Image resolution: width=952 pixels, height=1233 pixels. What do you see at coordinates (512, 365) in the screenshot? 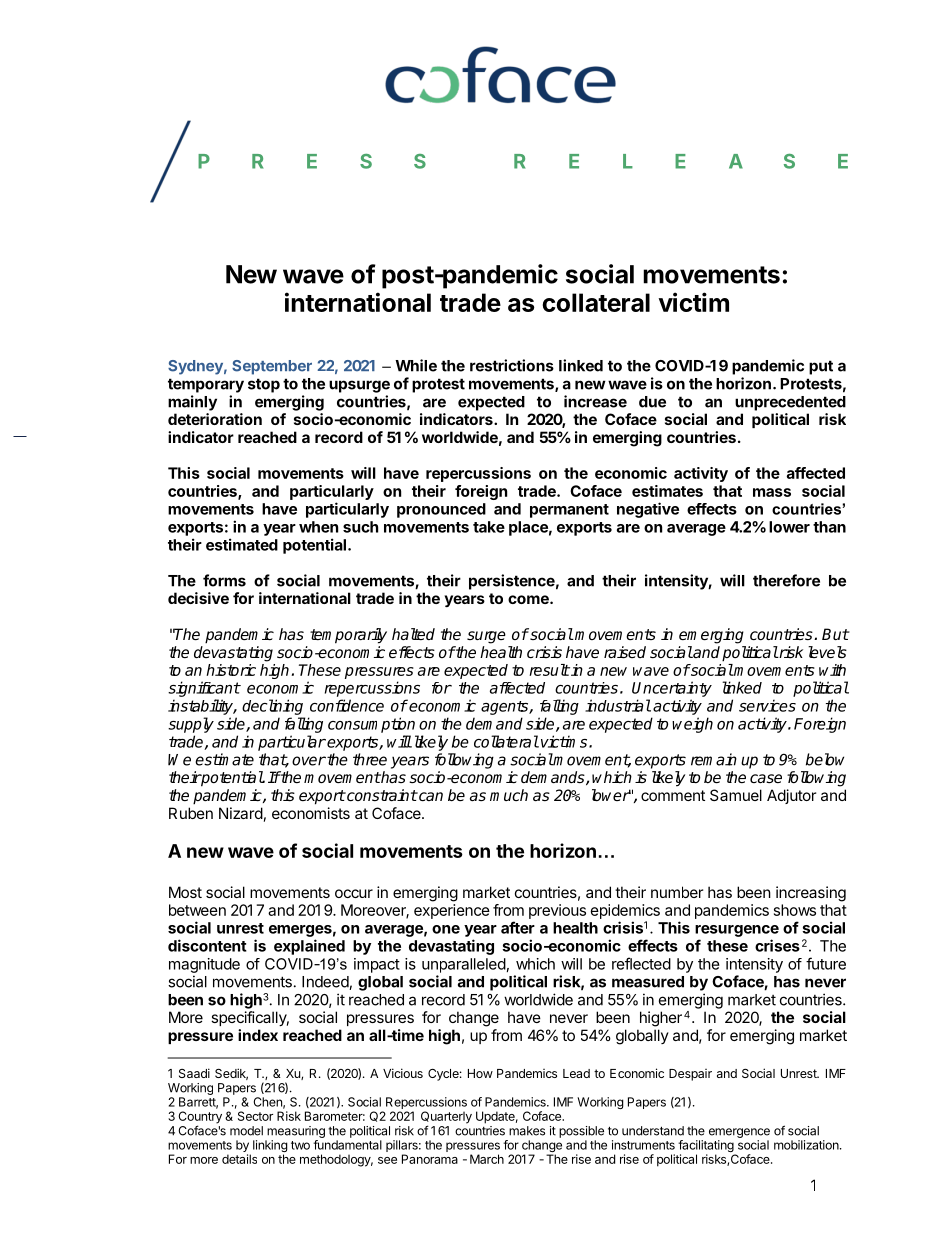
I see `restrictions` at bounding box center [512, 365].
